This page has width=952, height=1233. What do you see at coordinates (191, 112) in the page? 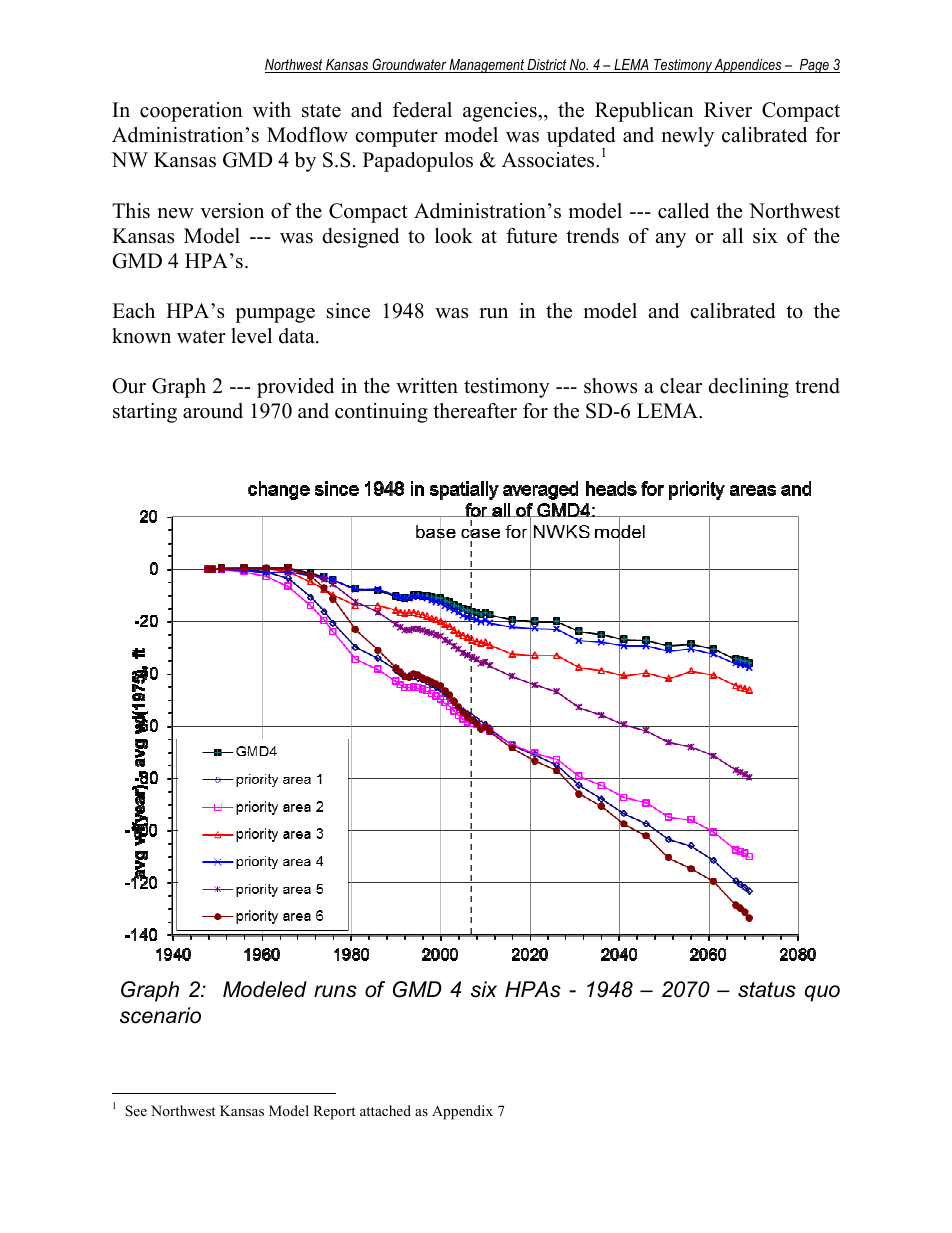
I see `cooperation` at bounding box center [191, 112].
